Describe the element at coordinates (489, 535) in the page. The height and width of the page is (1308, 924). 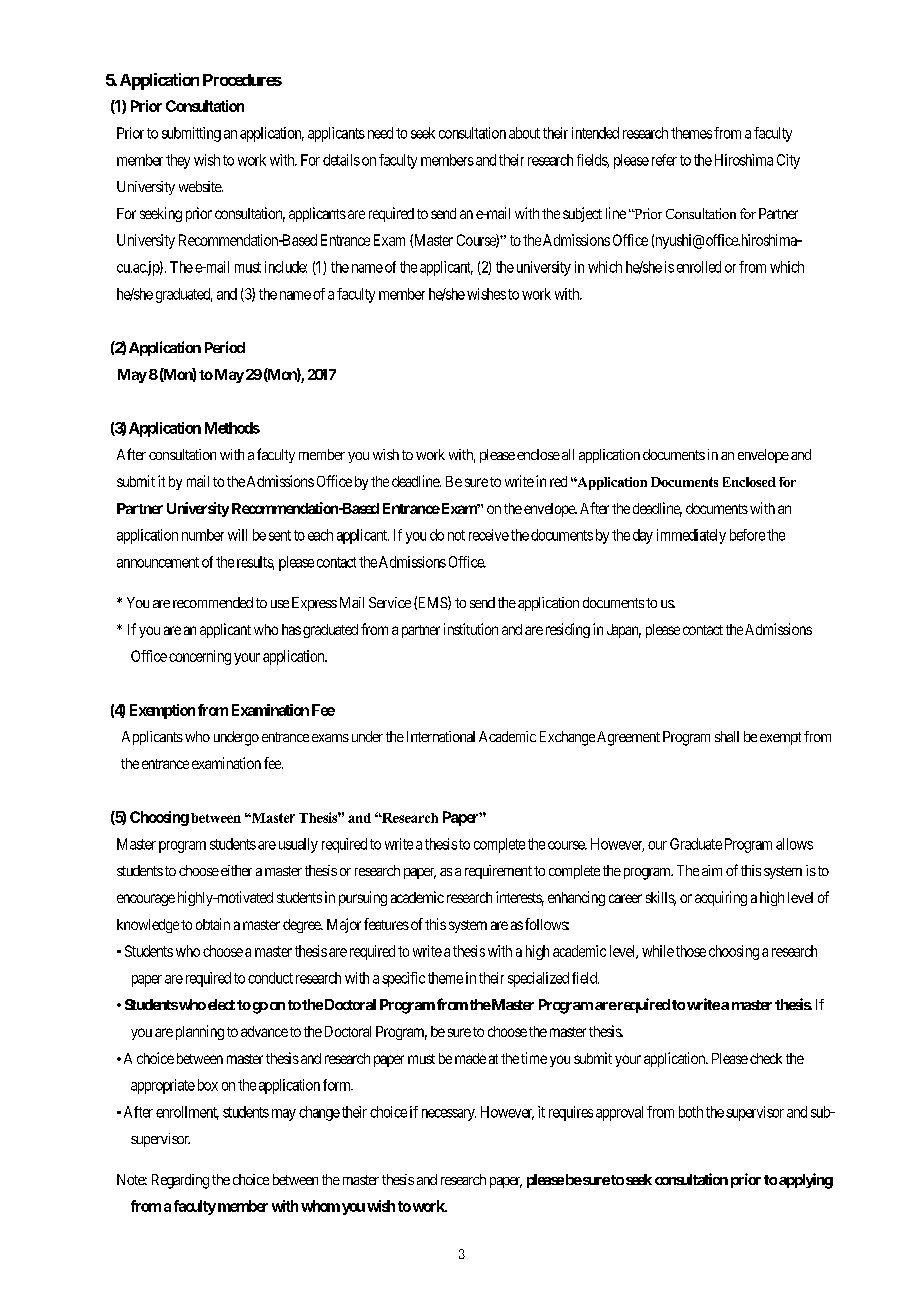
I see `receive` at that location.
